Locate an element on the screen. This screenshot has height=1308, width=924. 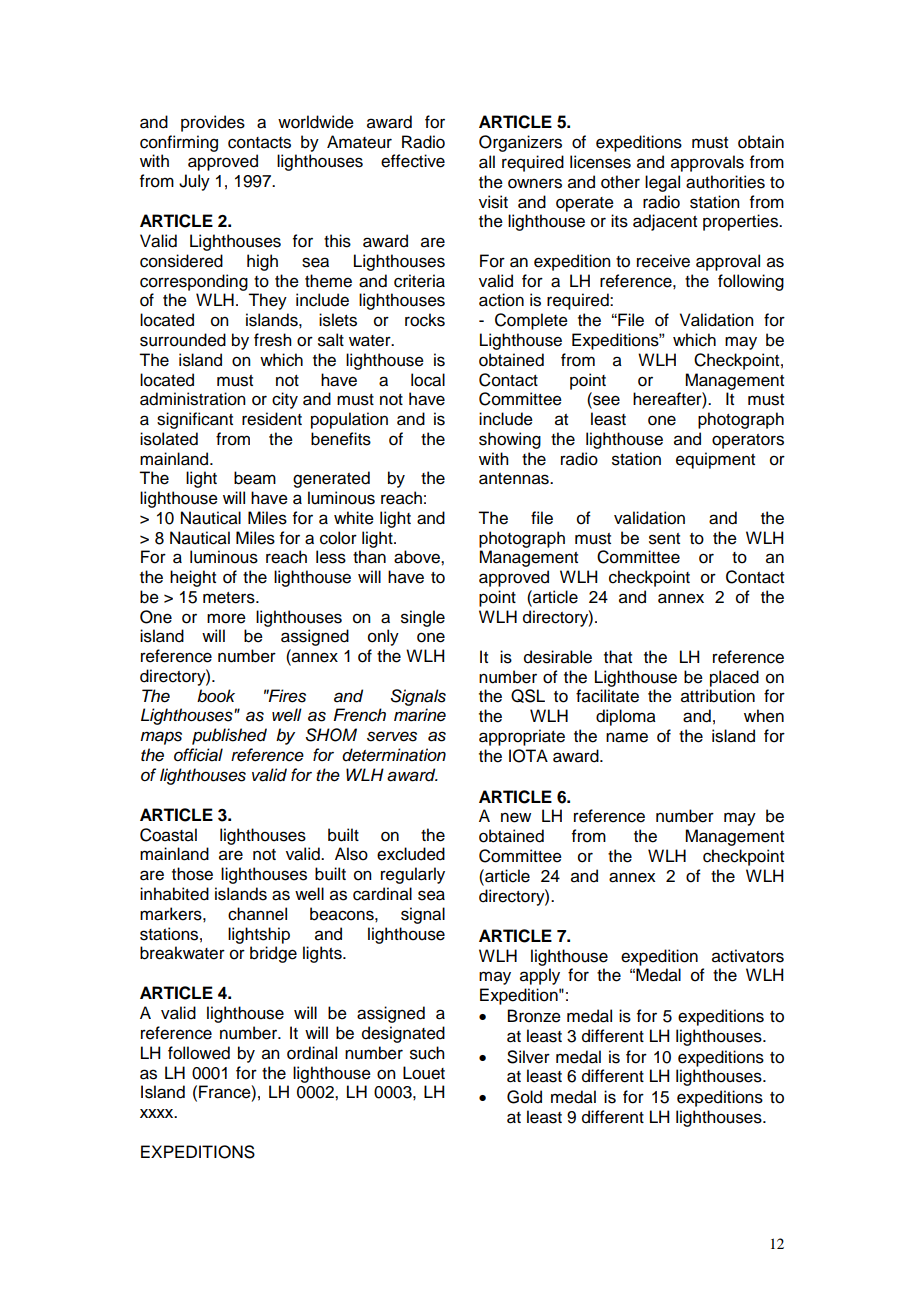
legal is located at coordinates (662, 183).
